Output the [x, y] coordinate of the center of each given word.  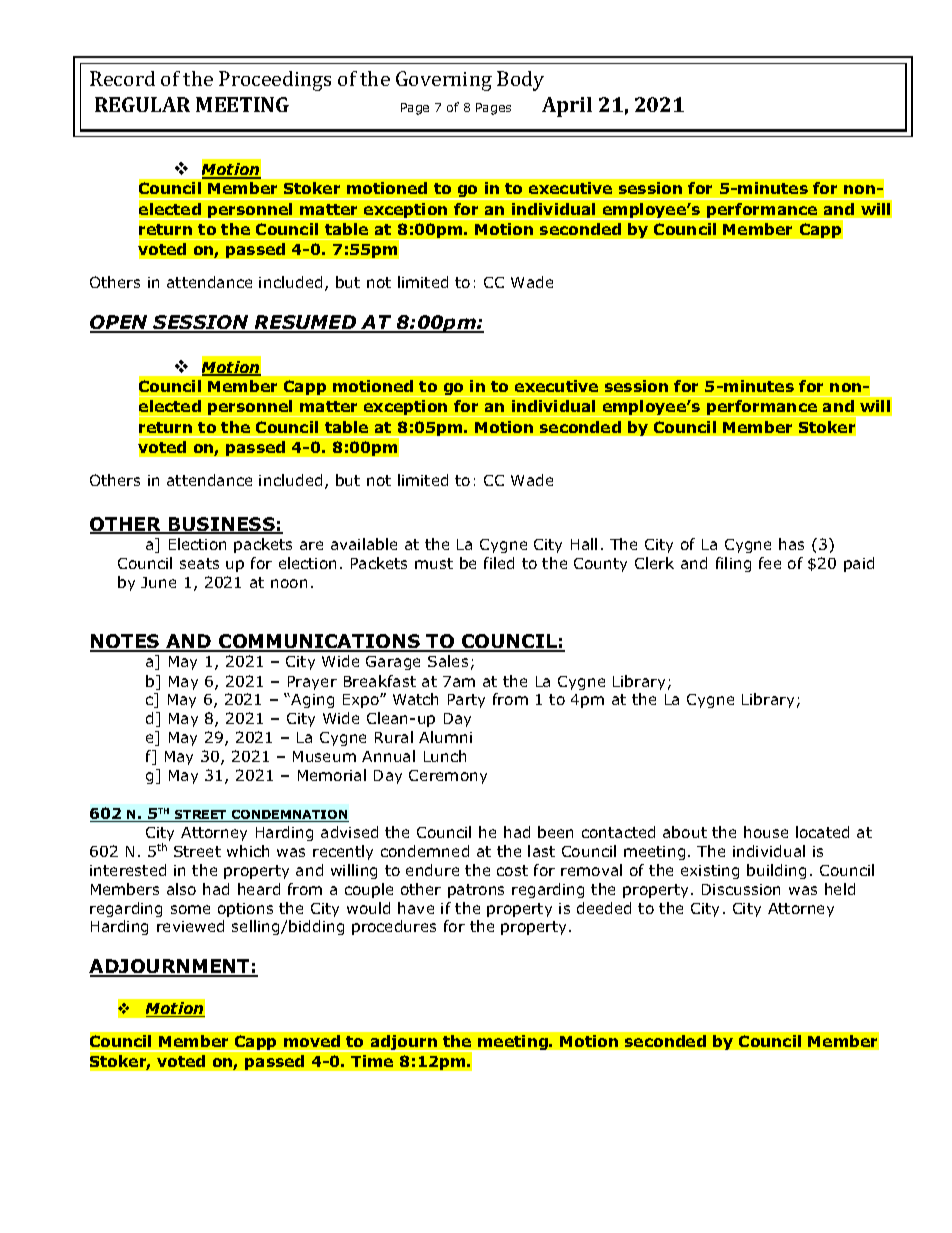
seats [199, 563]
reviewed [190, 926]
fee [770, 563]
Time [372, 1061]
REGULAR [142, 104]
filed [499, 563]
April [567, 107]
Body [520, 81]
